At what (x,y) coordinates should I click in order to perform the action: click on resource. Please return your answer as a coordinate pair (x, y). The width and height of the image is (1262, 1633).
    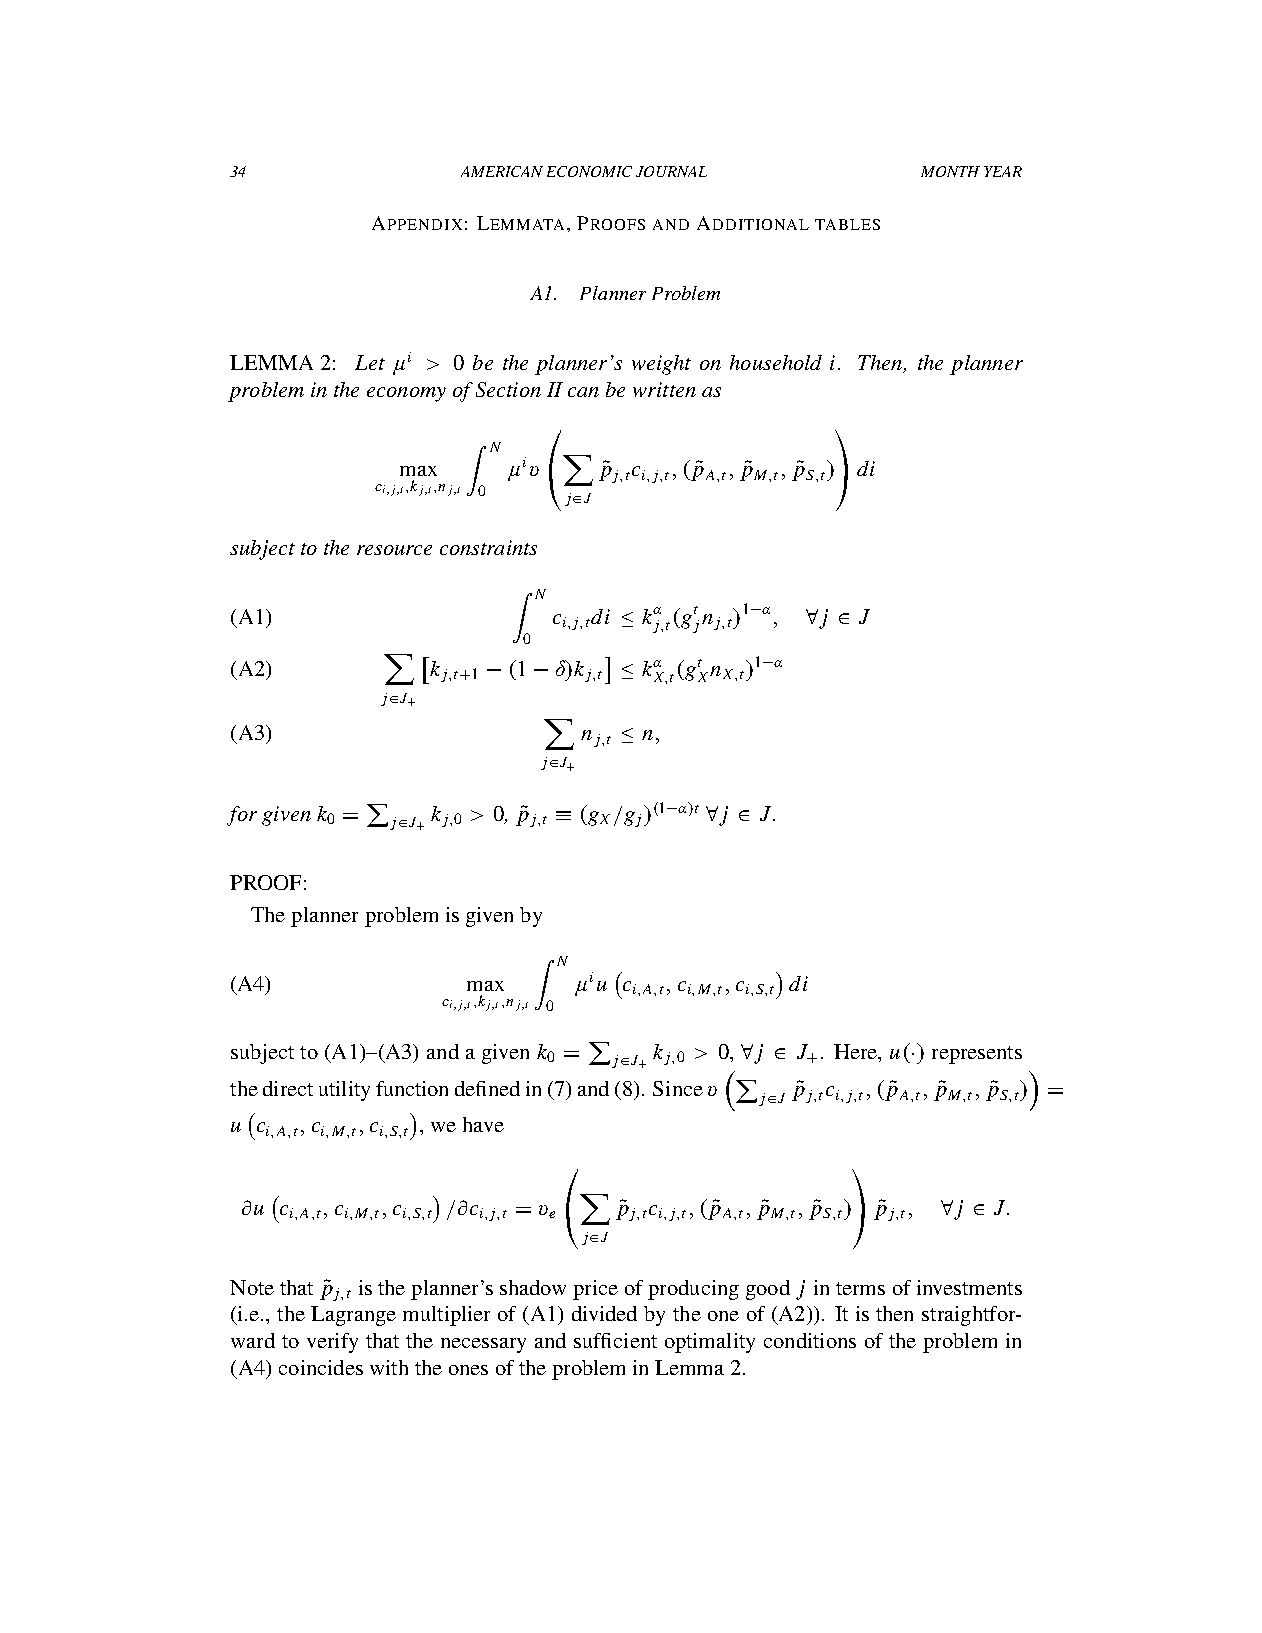
    Looking at the image, I should click on (394, 550).
